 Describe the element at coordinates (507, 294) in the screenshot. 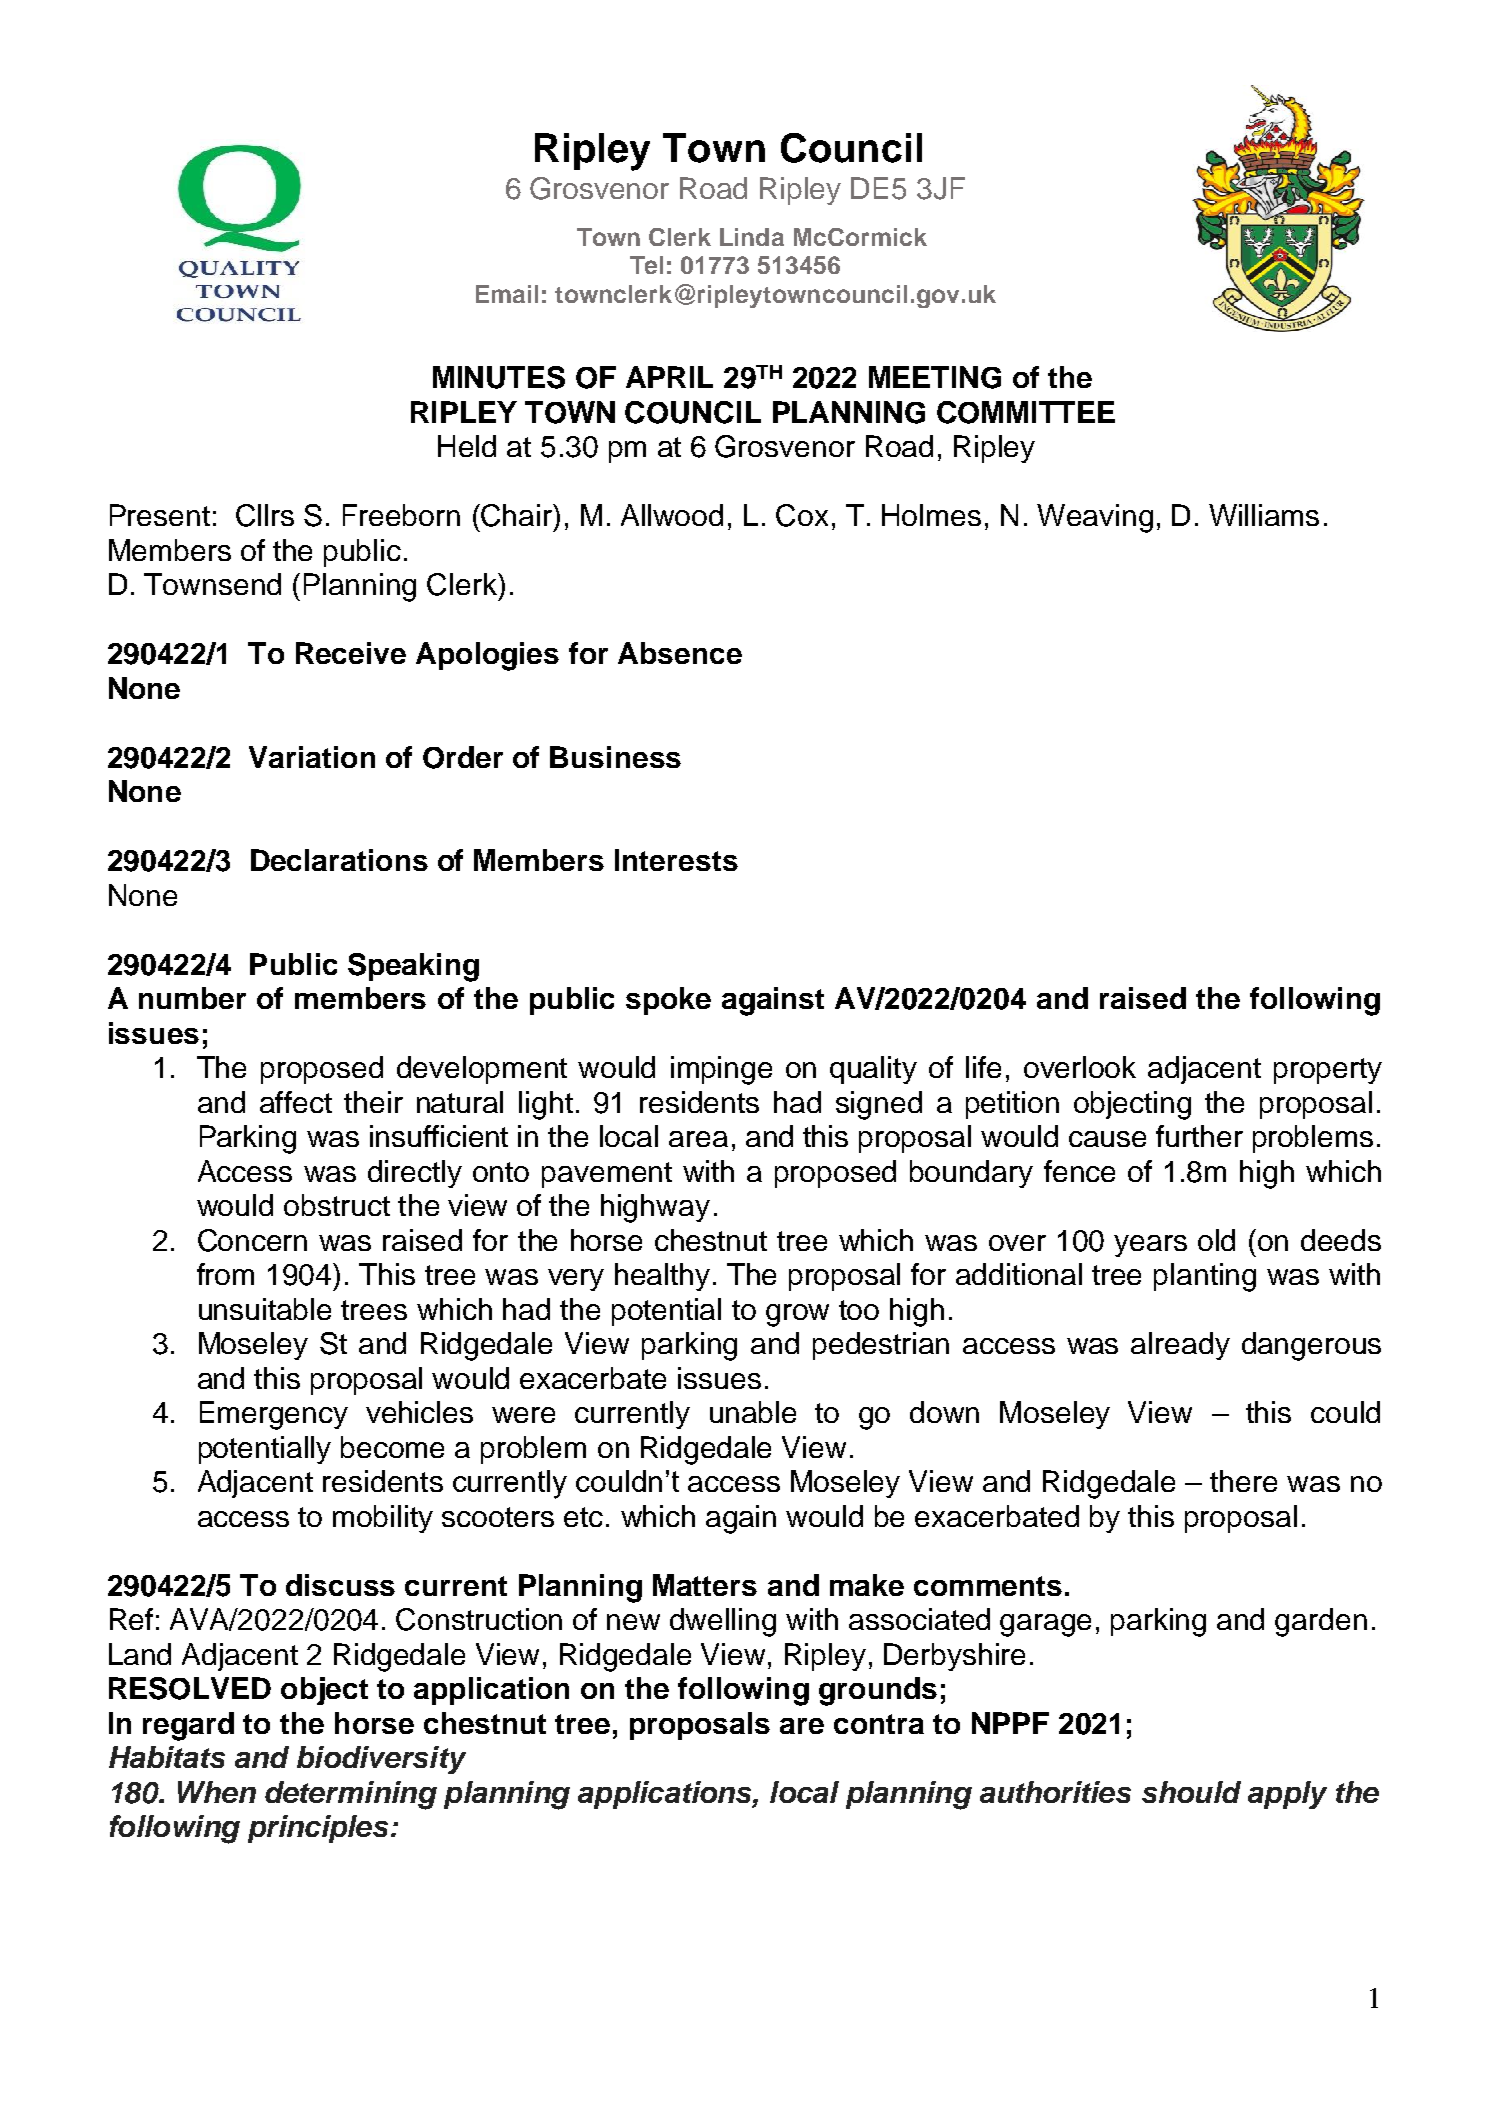

I see `Email` at that location.
